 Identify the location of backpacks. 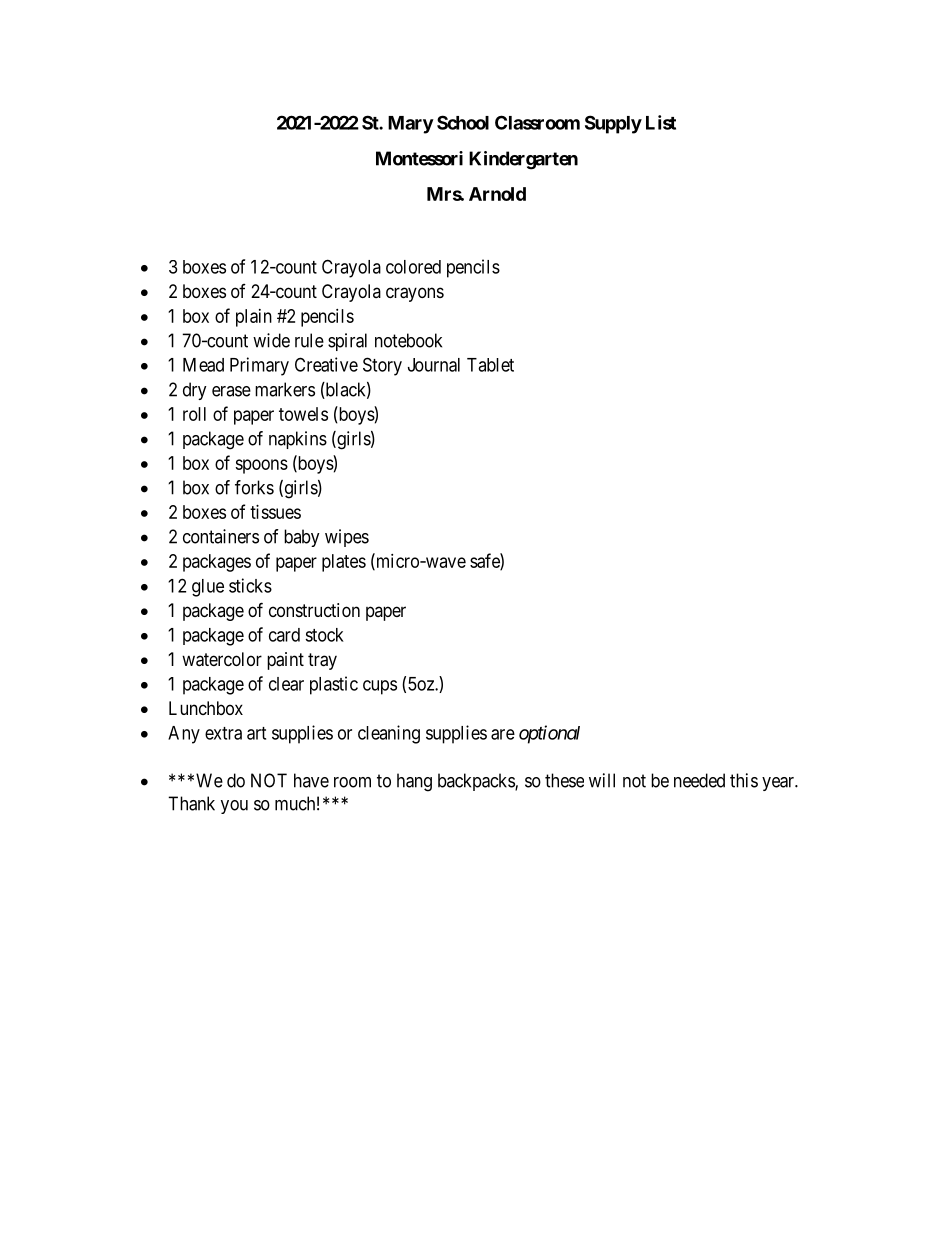
(477, 782).
